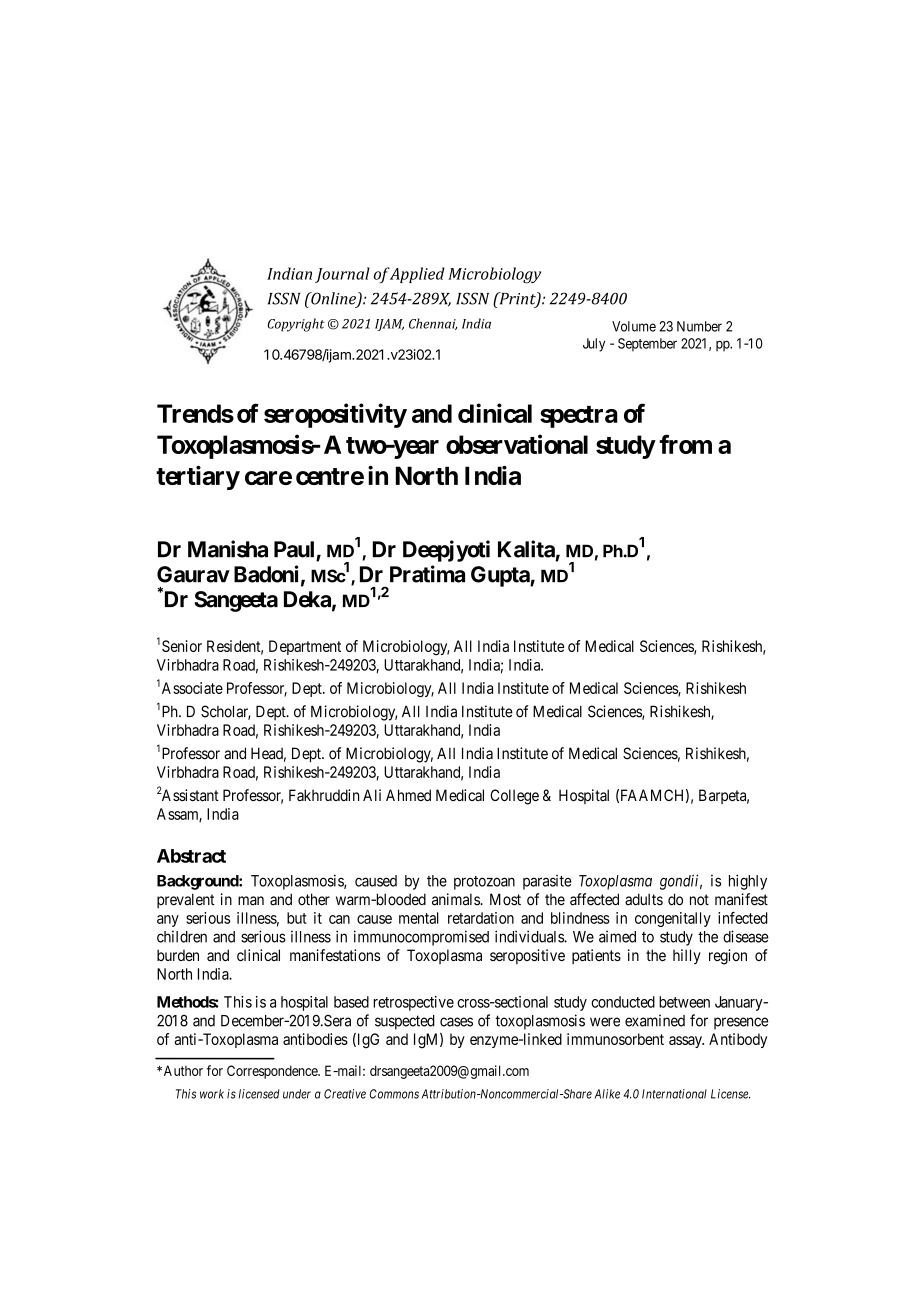 The image size is (924, 1308). What do you see at coordinates (456, 1022) in the screenshot?
I see `cases` at bounding box center [456, 1022].
